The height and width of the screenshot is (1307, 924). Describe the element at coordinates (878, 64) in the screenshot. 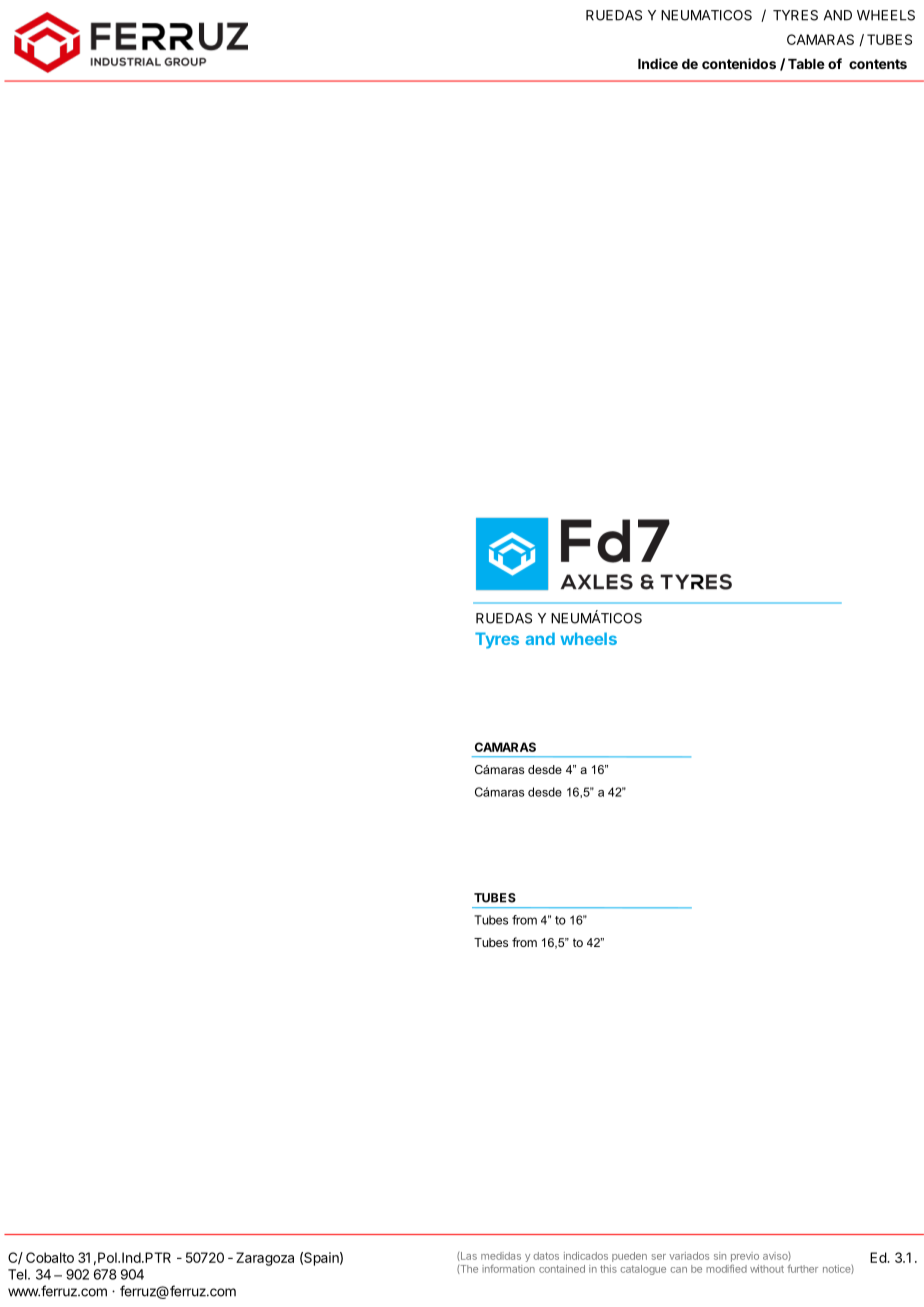

I see `contents` at that location.
